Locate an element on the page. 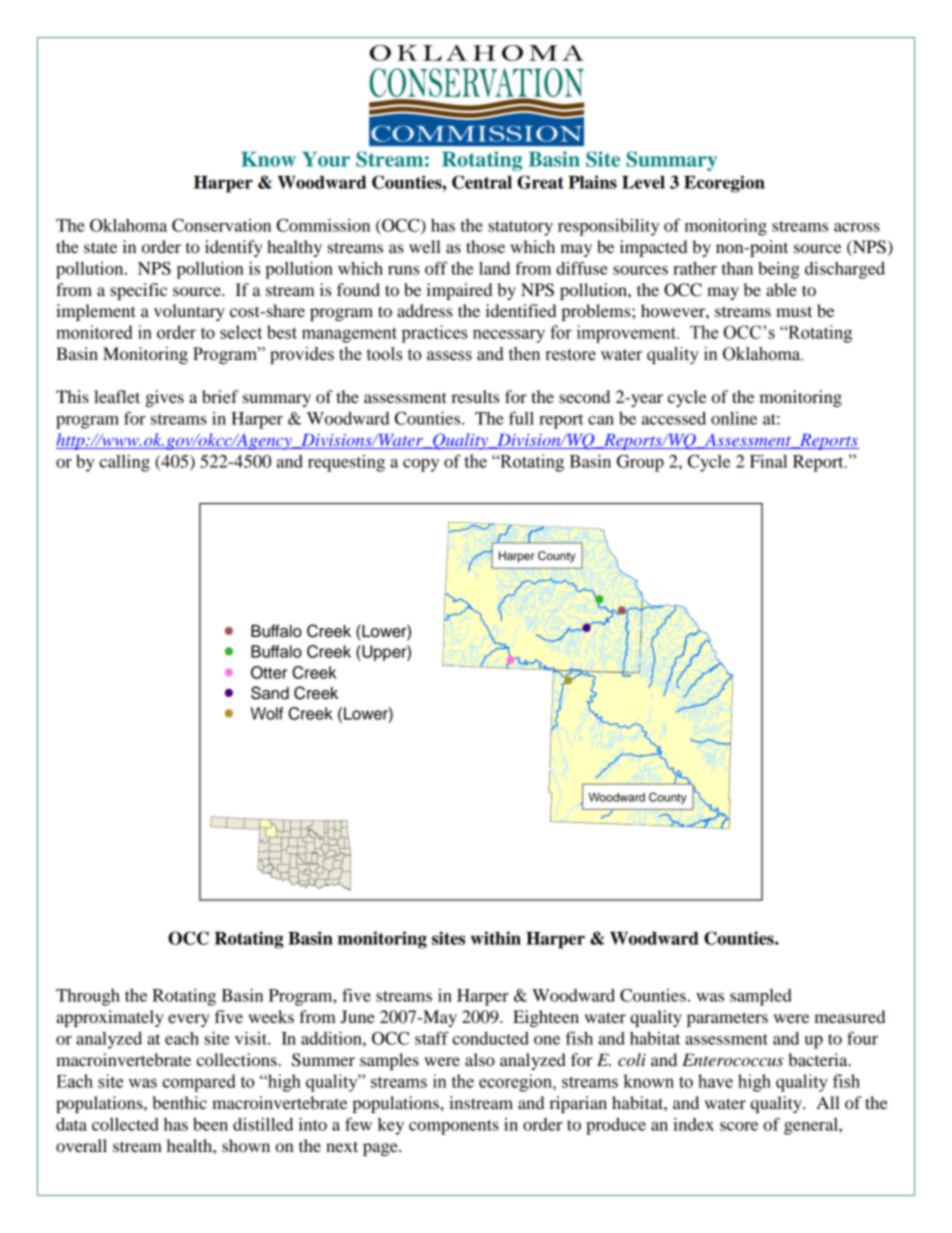  components is located at coordinates (454, 1127).
